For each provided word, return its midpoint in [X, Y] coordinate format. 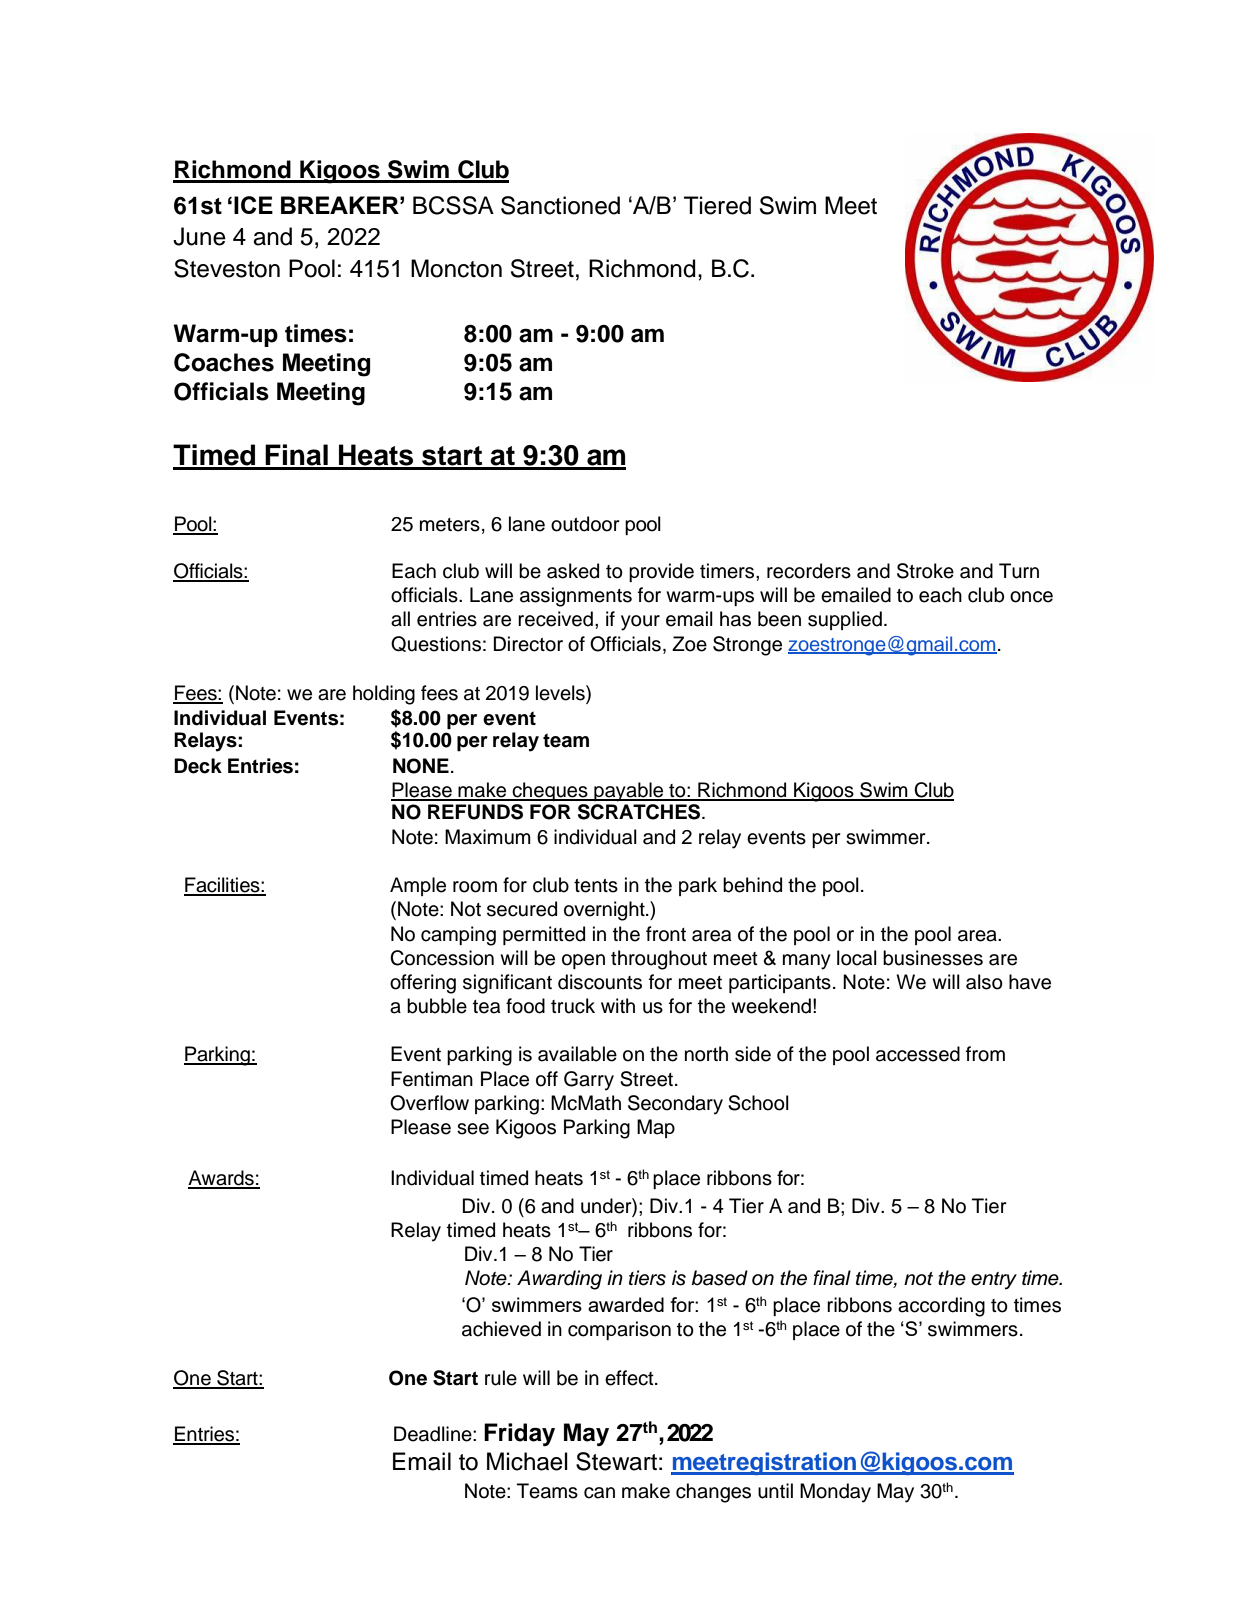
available [577, 1054]
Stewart [616, 1461]
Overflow [429, 1103]
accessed [918, 1054]
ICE [253, 205]
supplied [845, 620]
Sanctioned [560, 205]
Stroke [925, 571]
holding [384, 695]
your [640, 623]
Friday [519, 1434]
